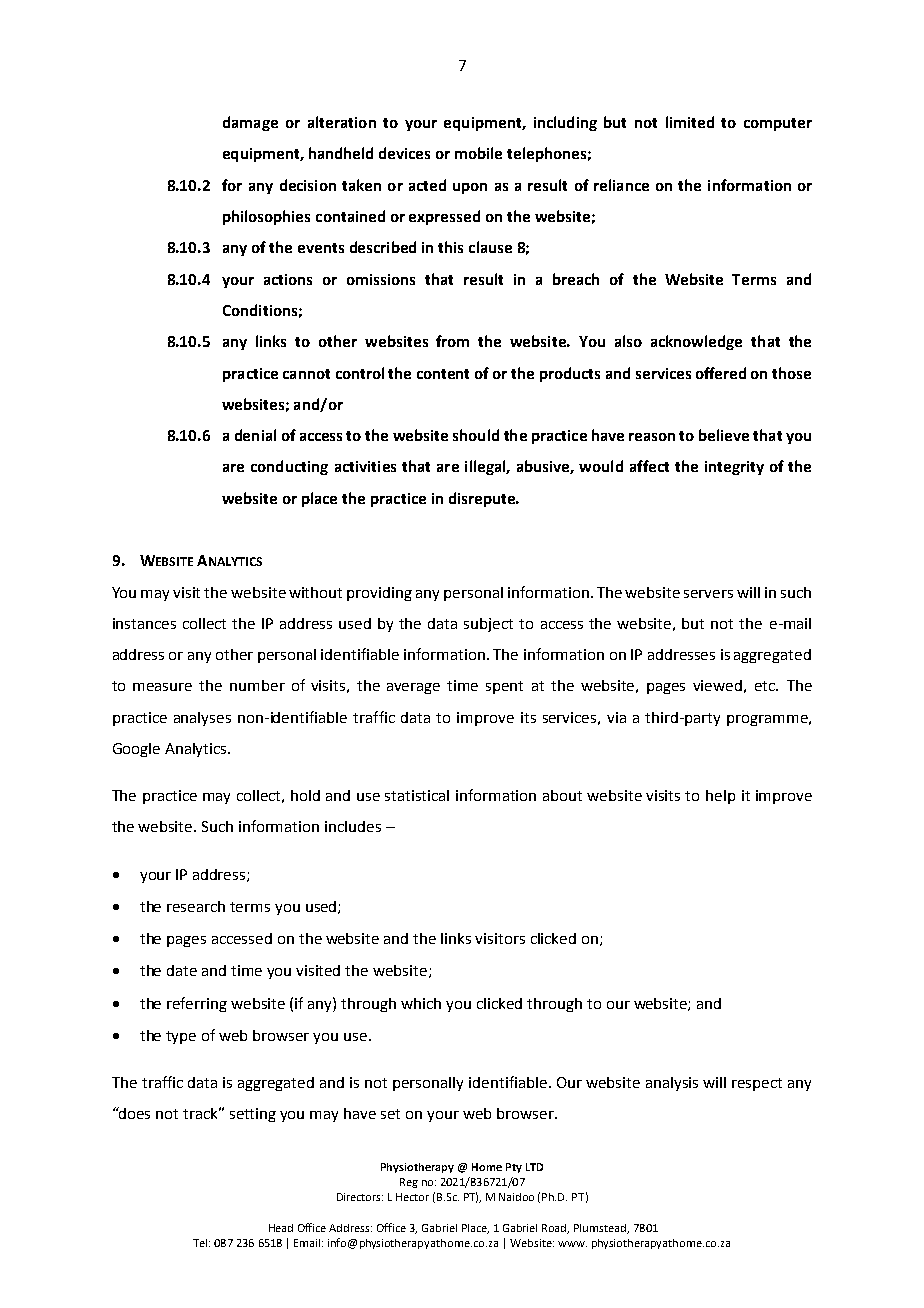  What do you see at coordinates (734, 468) in the document?
I see `integrity` at bounding box center [734, 468].
